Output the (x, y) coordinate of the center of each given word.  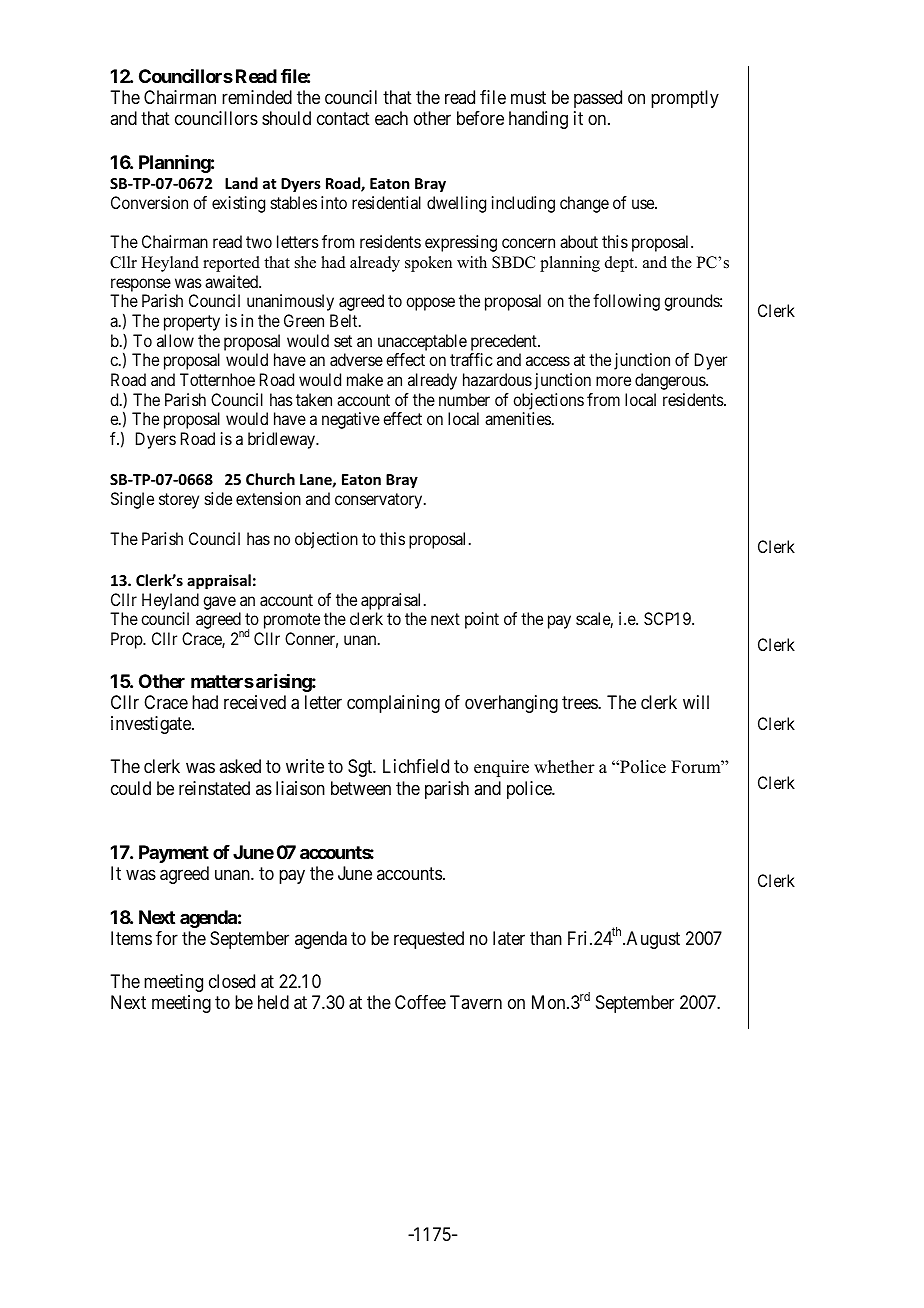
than (546, 938)
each (391, 118)
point (482, 620)
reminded (257, 97)
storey (179, 501)
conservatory (380, 501)
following (626, 302)
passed (598, 99)
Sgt (361, 768)
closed (232, 981)
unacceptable (422, 342)
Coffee (420, 1002)
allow (175, 340)
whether (564, 767)
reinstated (214, 788)
